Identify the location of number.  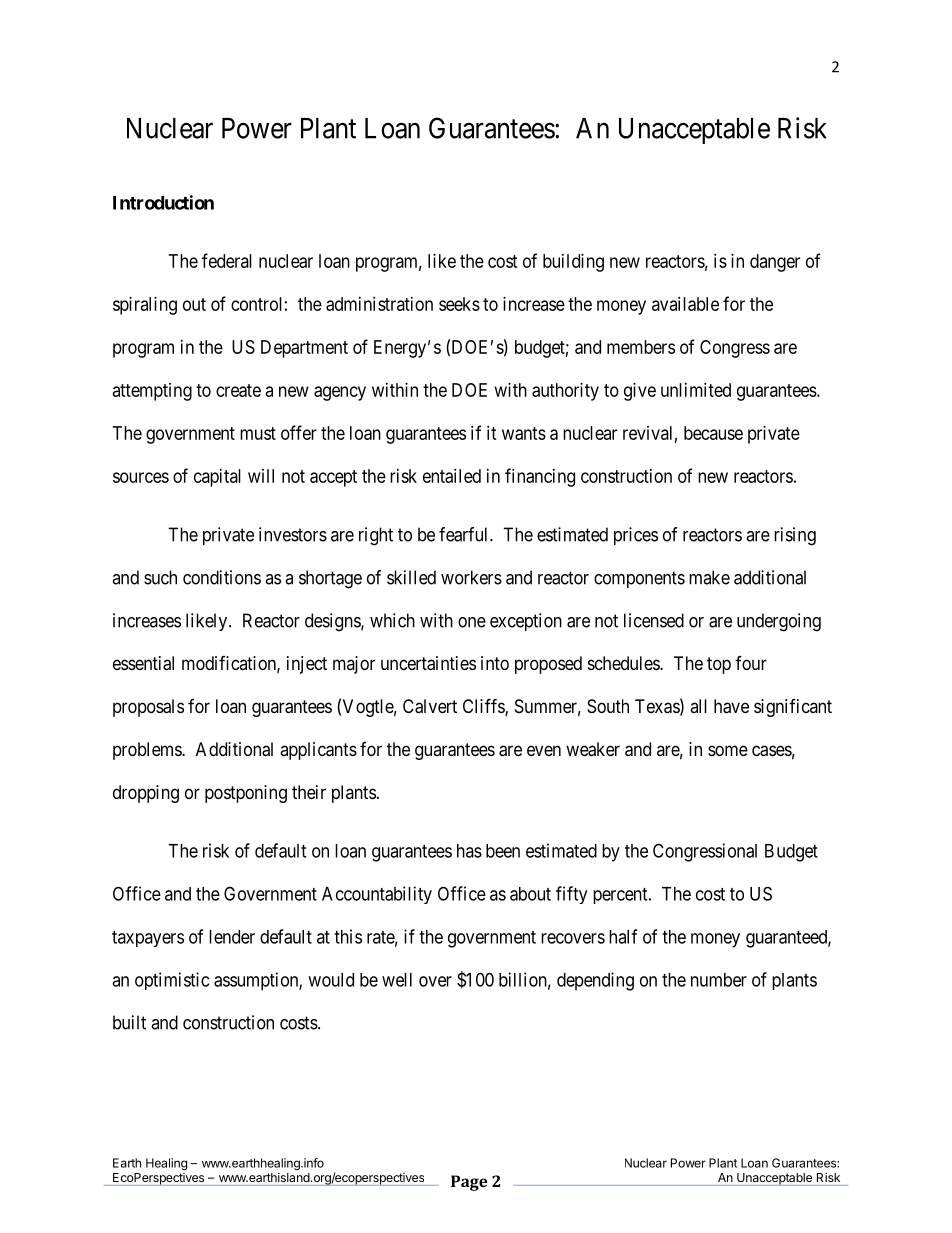
(719, 980).
